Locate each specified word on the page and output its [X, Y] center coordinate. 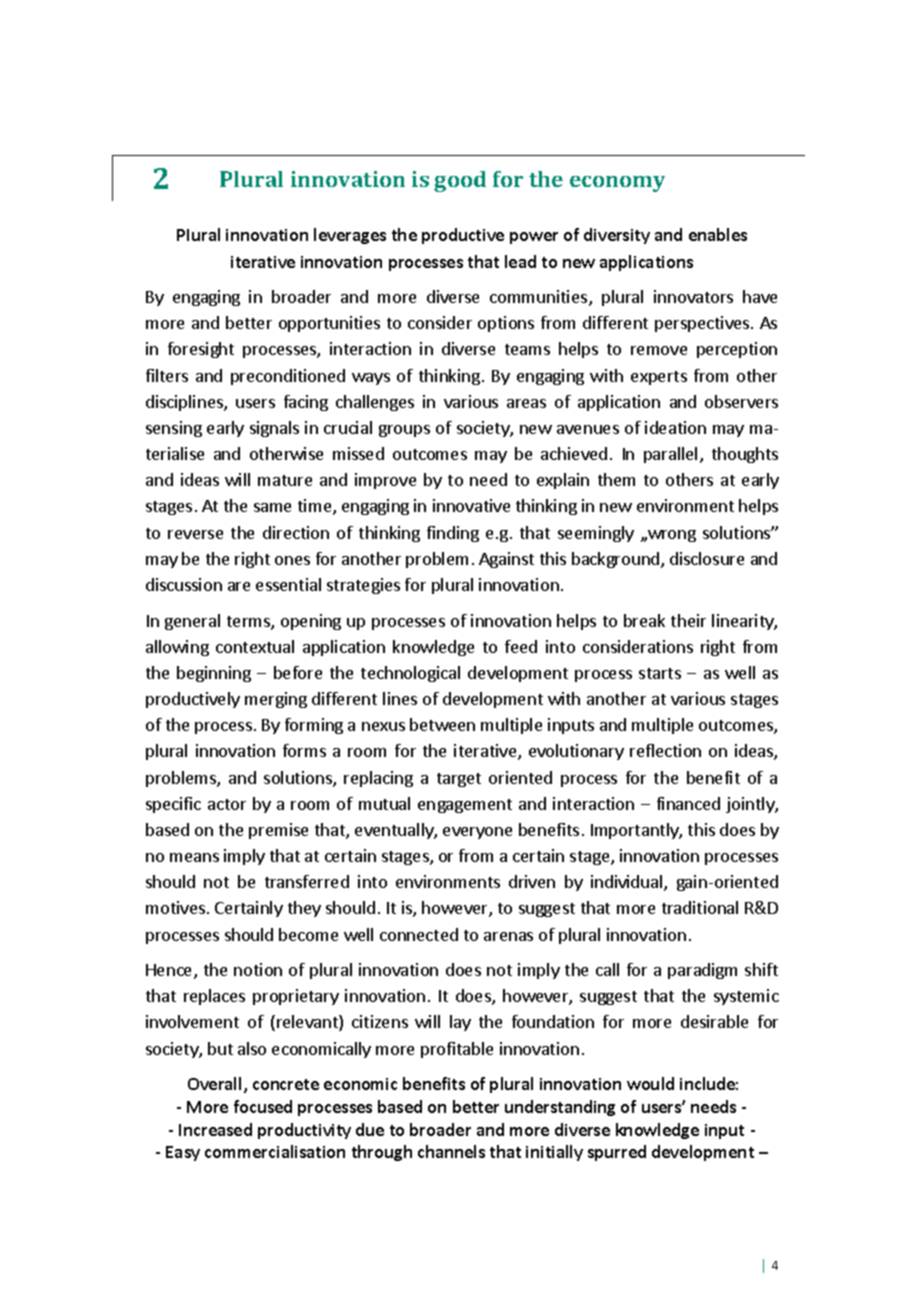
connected [419, 934]
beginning [214, 674]
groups [404, 431]
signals [274, 429]
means [194, 857]
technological [410, 674]
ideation [675, 427]
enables [718, 234]
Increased [215, 1129]
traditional [700, 907]
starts [660, 673]
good [460, 181]
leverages [350, 236]
